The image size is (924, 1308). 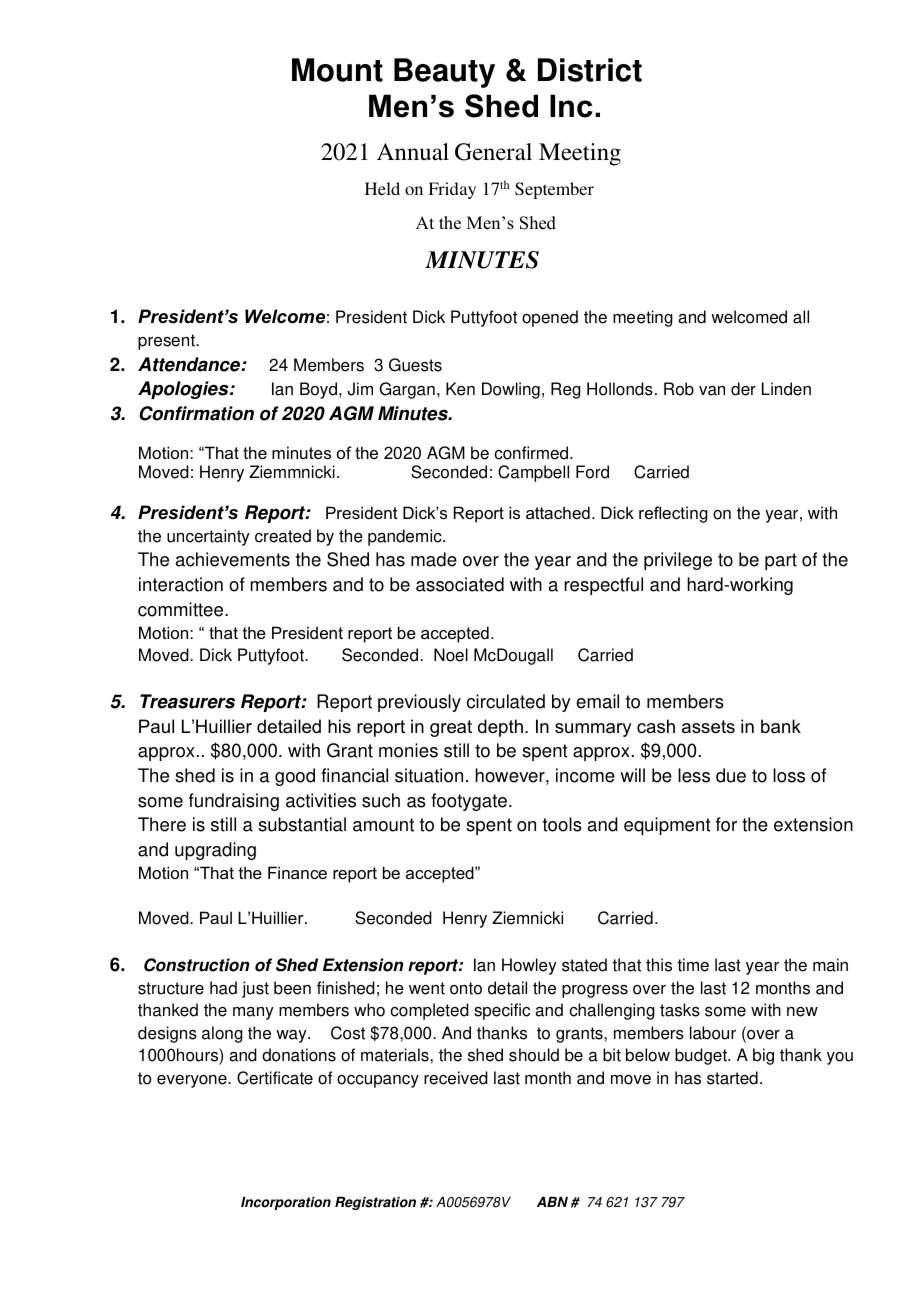 I want to click on der, so click(x=743, y=389).
